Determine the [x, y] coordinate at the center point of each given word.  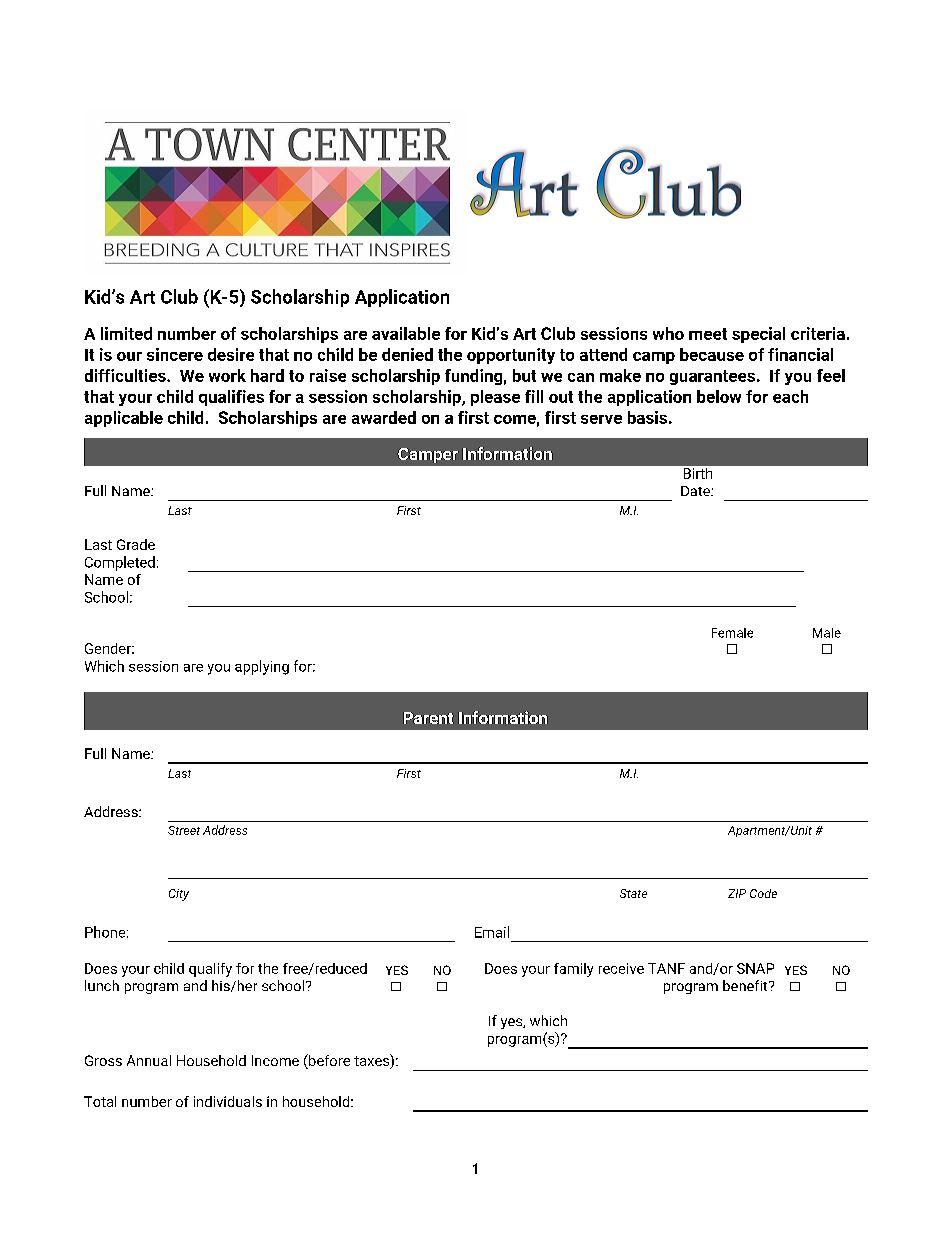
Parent [428, 718]
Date [696, 491]
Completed [120, 563]
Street [184, 830]
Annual [149, 1060]
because [712, 354]
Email [492, 932]
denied [407, 354]
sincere [175, 354]
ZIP [737, 893]
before [328, 1061]
